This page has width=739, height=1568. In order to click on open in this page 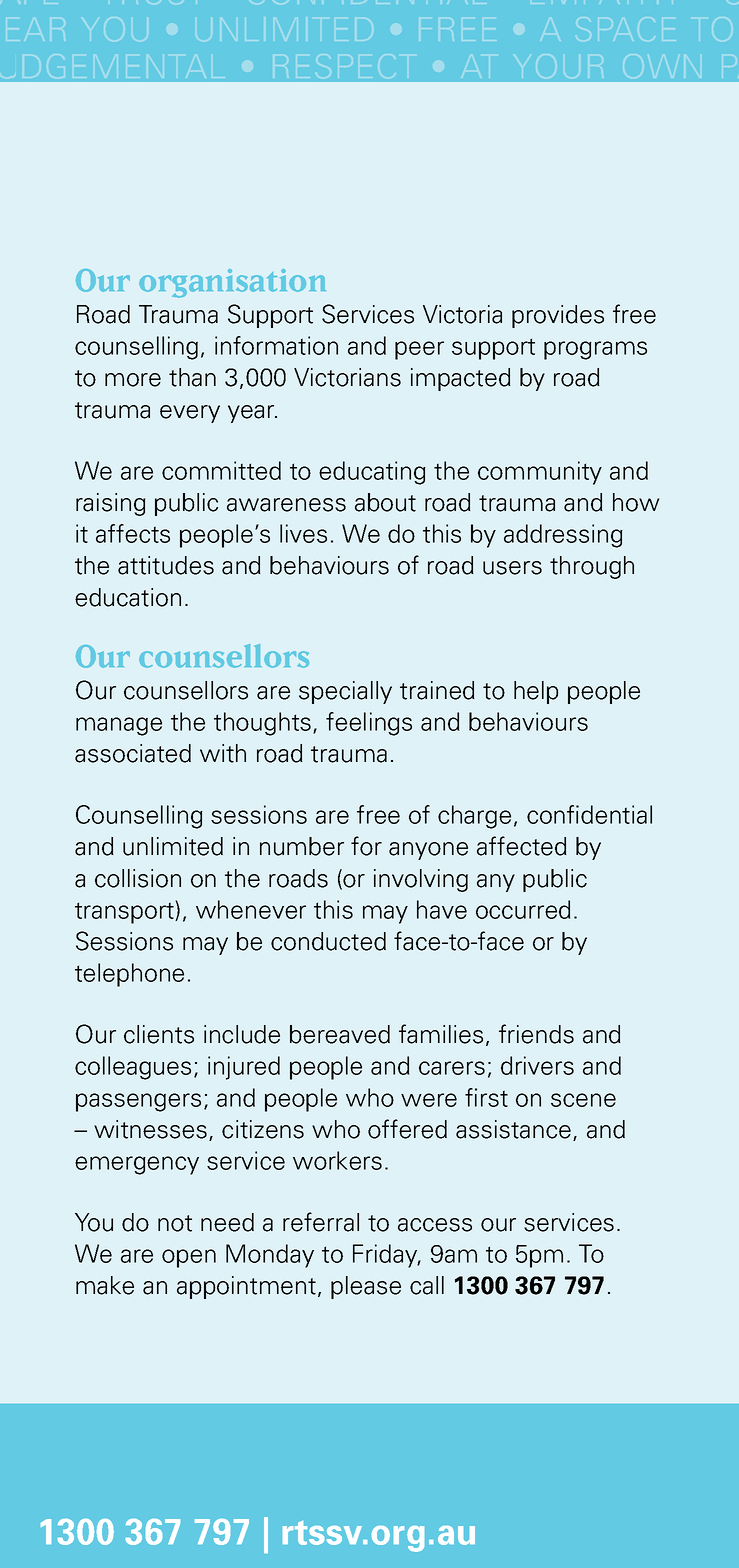, I will do `click(189, 1258)`.
